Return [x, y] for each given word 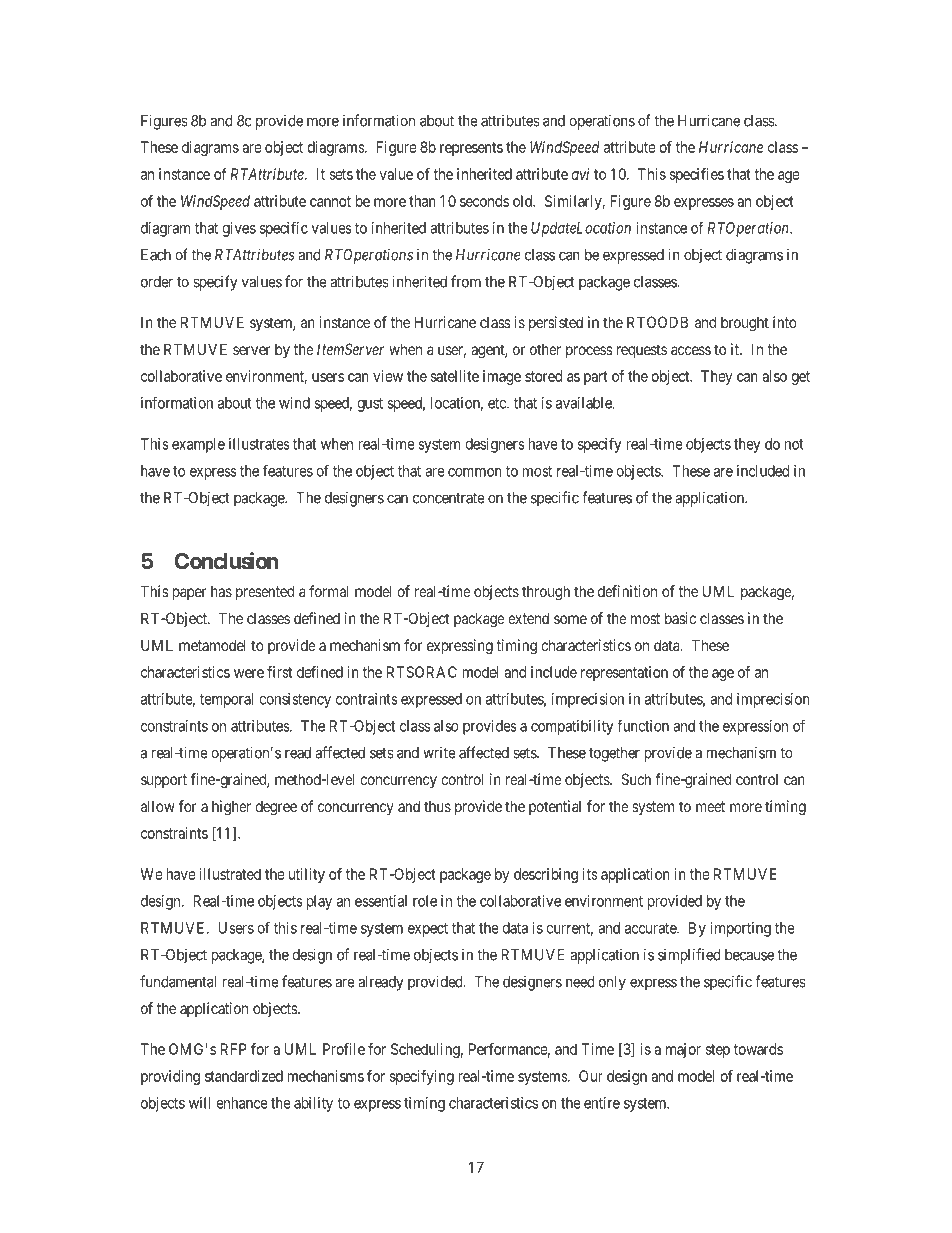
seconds [484, 201]
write [439, 753]
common [475, 472]
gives [239, 229]
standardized [244, 1076]
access [691, 350]
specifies [697, 175]
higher [231, 808]
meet [710, 806]
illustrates [259, 444]
